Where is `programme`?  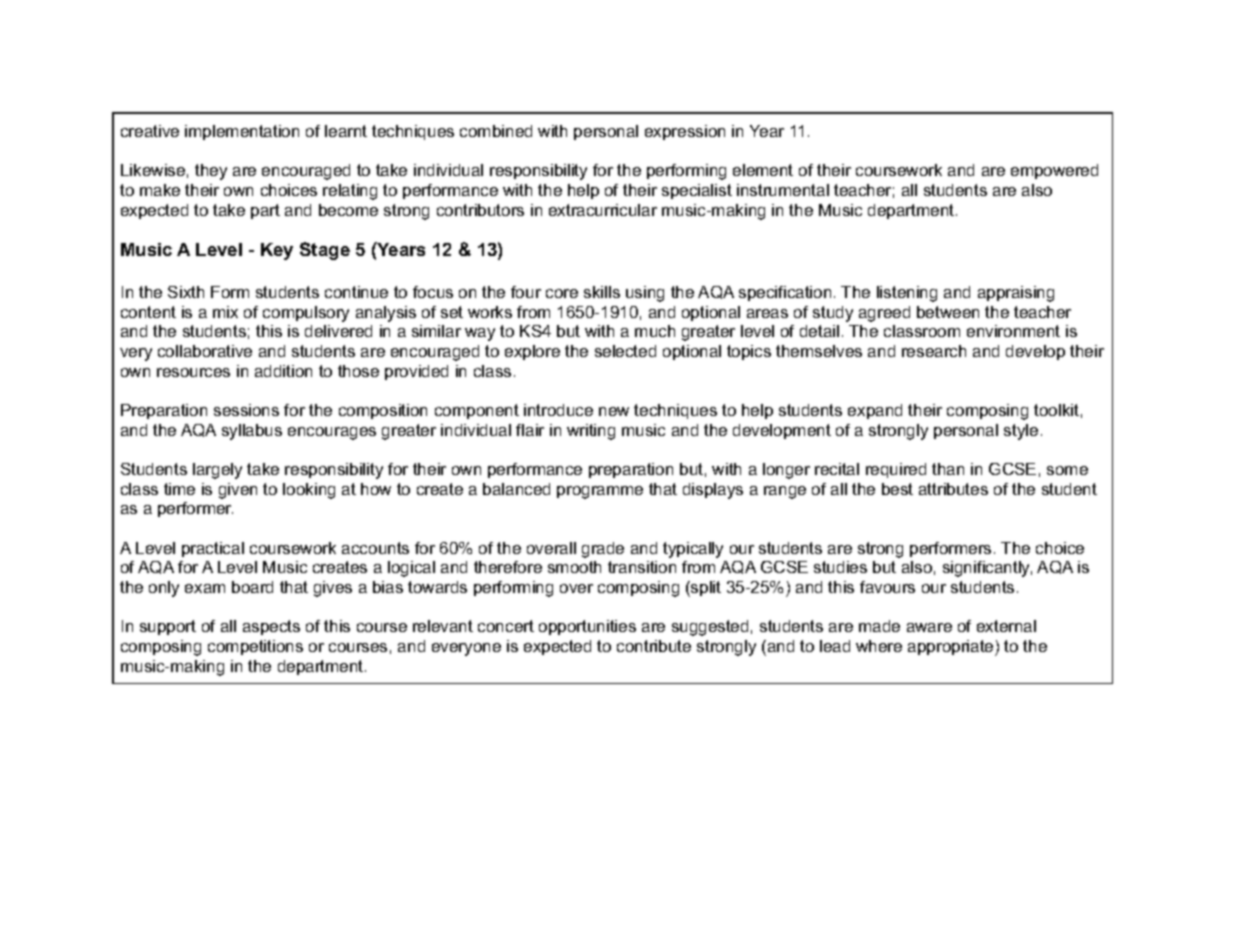 programme is located at coordinates (600, 492).
